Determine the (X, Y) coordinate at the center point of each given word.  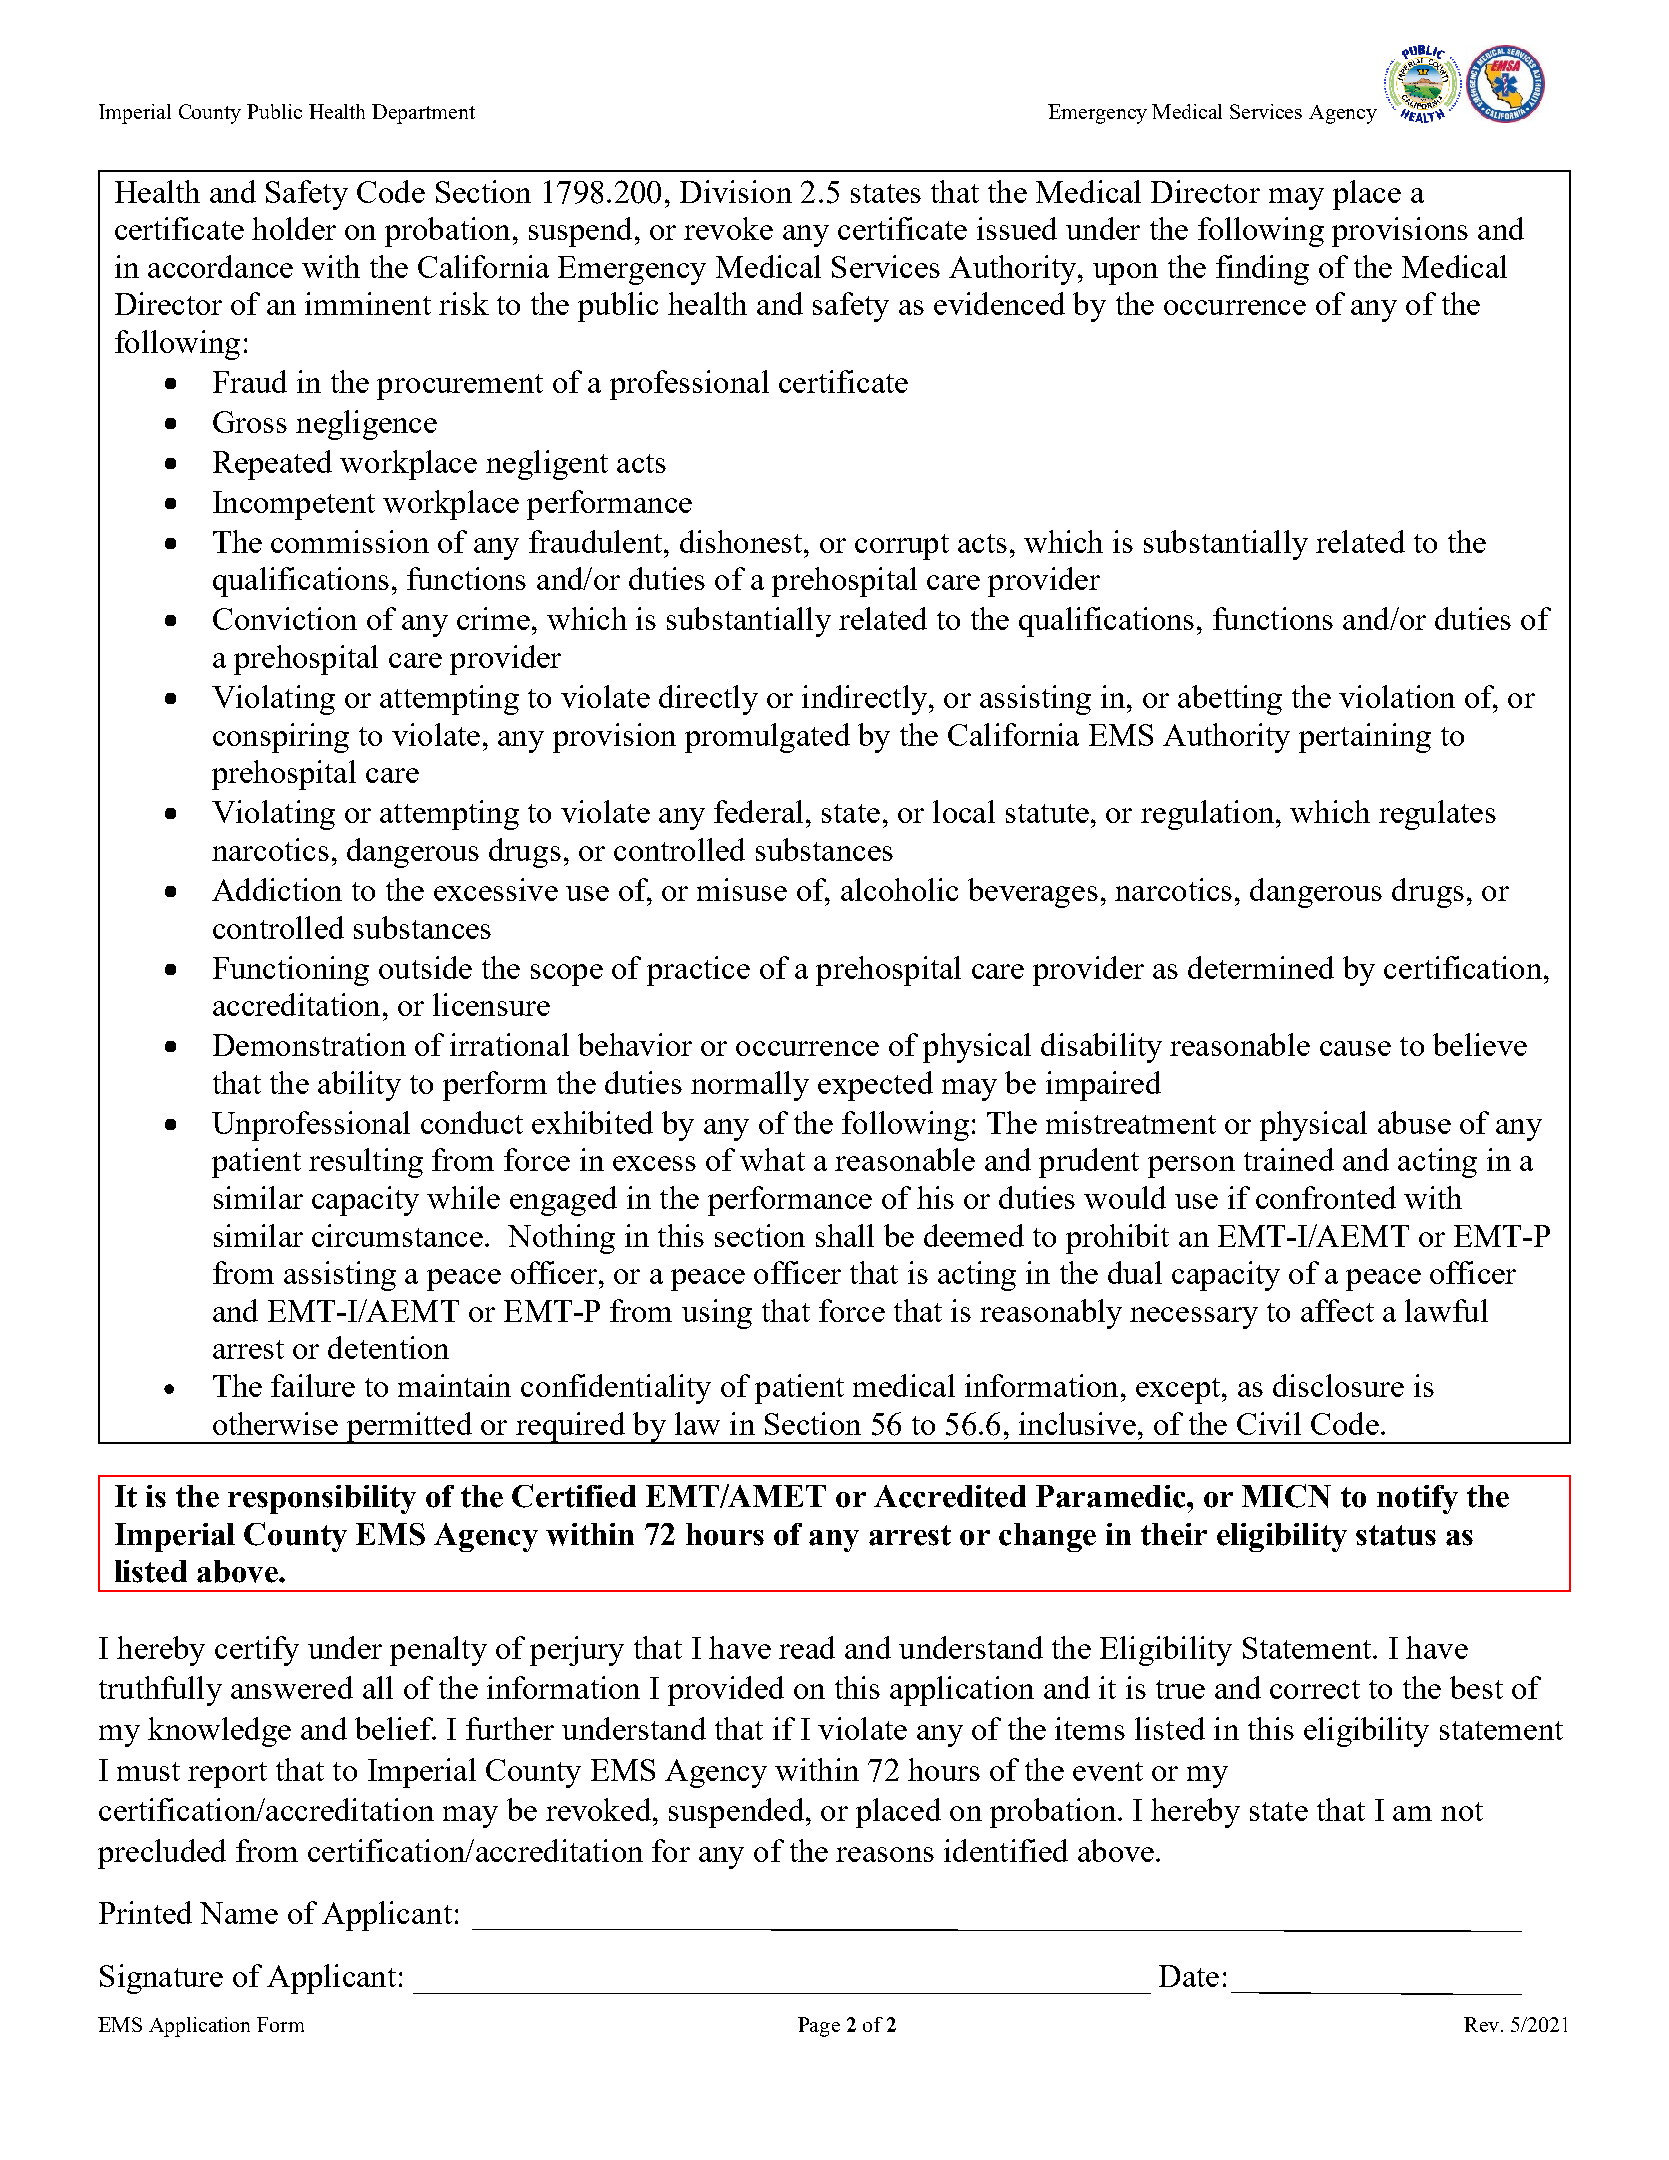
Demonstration (309, 1044)
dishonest (742, 541)
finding (1262, 270)
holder (294, 228)
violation (1397, 696)
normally (750, 1086)
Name (239, 1913)
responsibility (322, 1499)
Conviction (285, 618)
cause (1355, 1048)
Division (736, 191)
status (1396, 1535)
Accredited (950, 1496)
